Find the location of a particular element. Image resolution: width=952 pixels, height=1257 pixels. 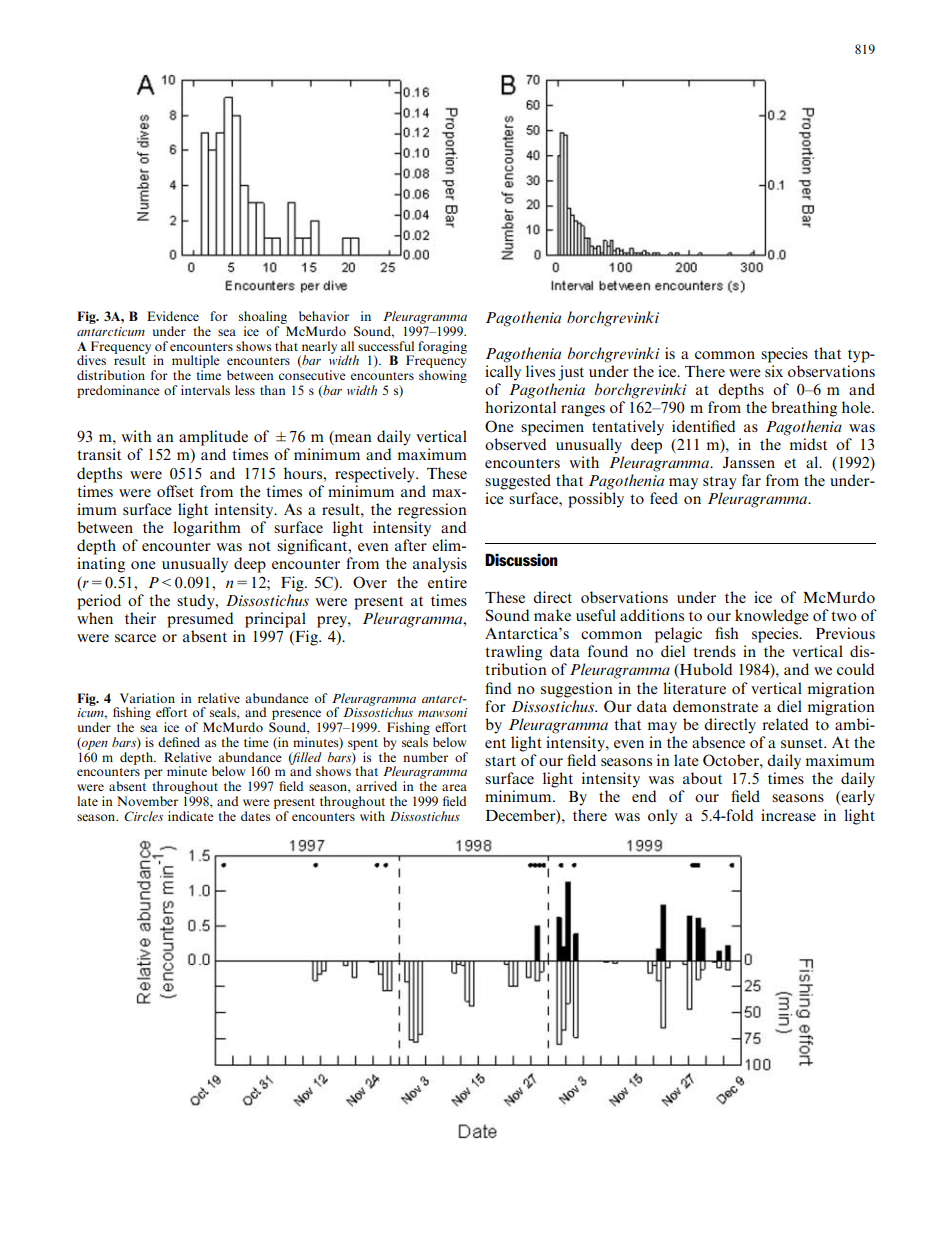

area is located at coordinates (454, 787).
